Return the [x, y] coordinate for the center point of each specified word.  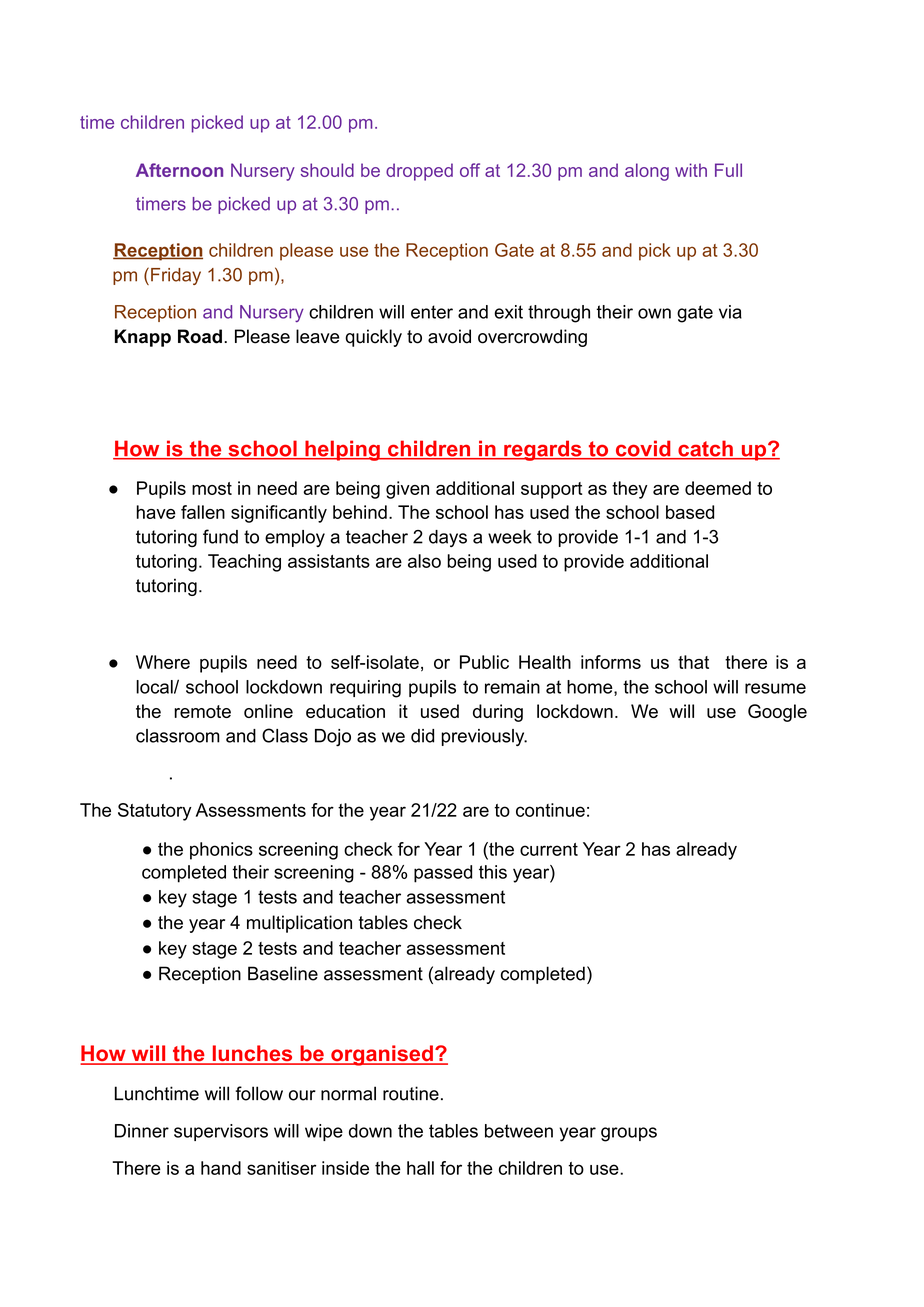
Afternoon [179, 170]
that [693, 662]
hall [420, 1168]
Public [484, 662]
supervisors [221, 1132]
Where [163, 662]
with [691, 170]
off [470, 170]
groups [629, 1134]
